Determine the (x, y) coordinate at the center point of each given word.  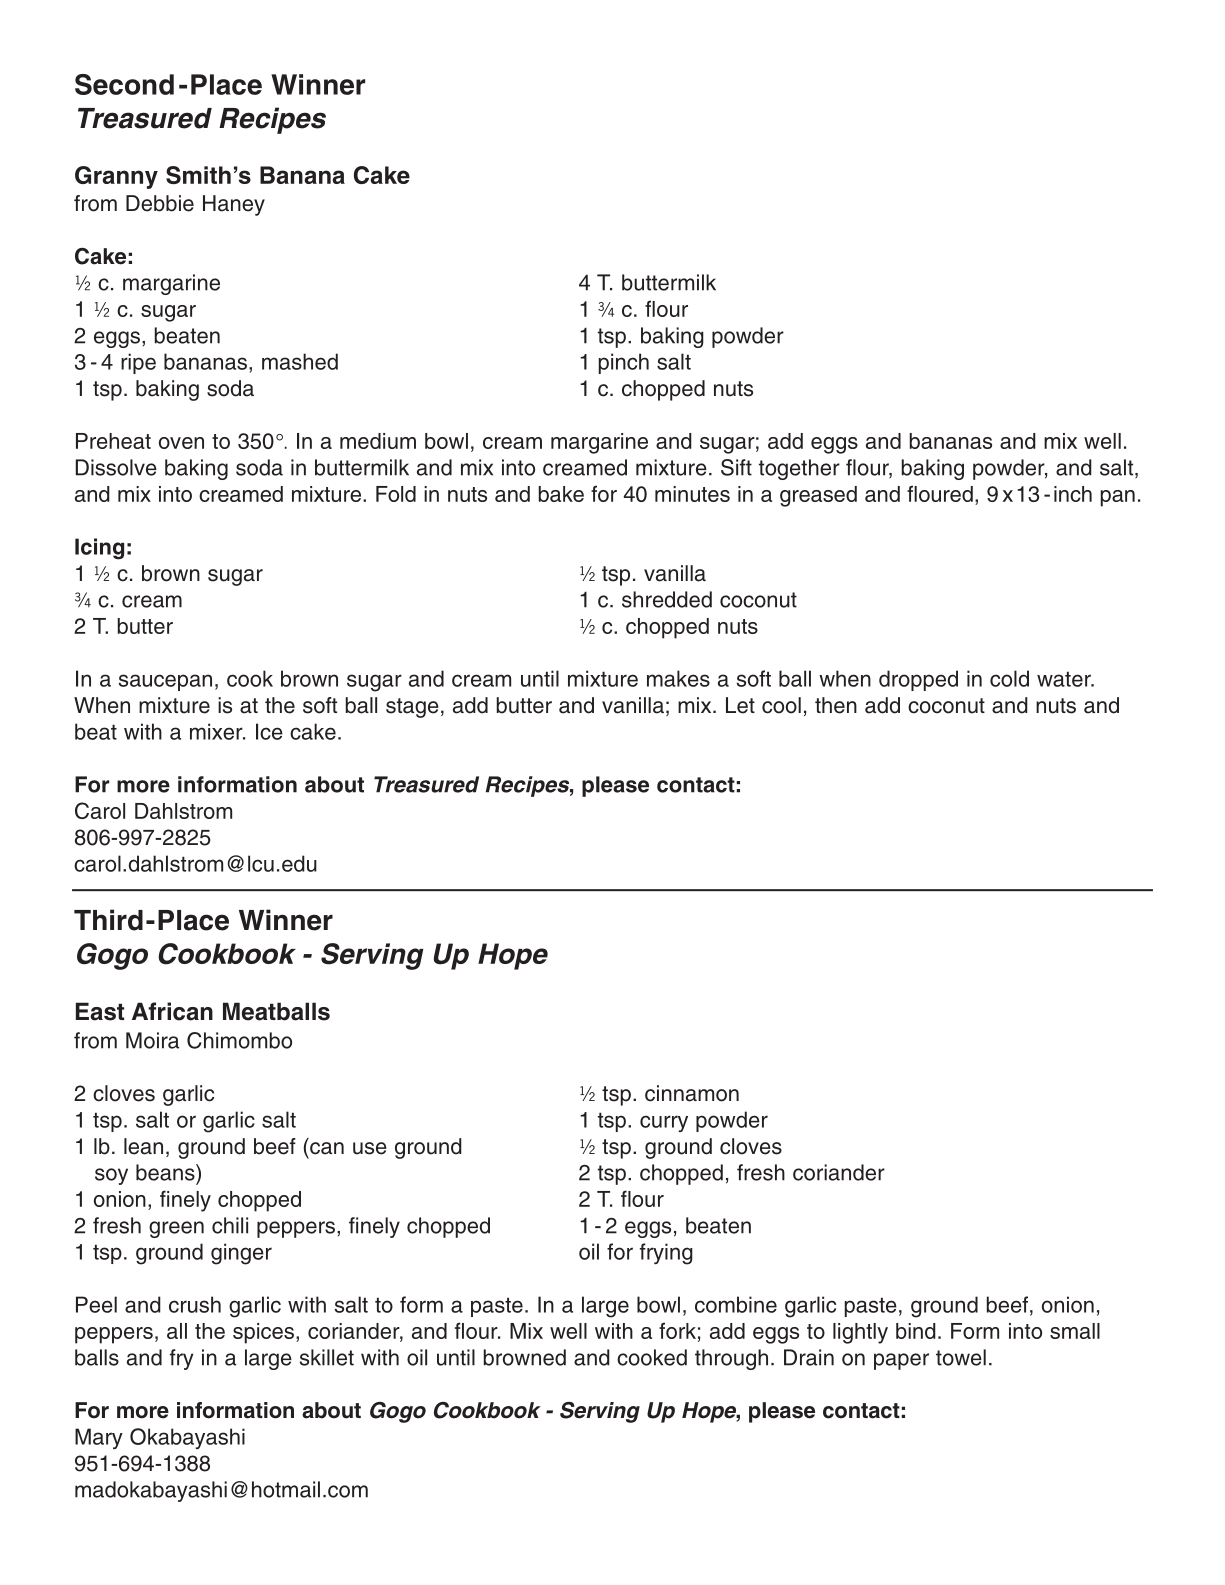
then (836, 705)
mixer (217, 731)
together (799, 469)
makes (678, 678)
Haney (234, 205)
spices (263, 1333)
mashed (300, 361)
